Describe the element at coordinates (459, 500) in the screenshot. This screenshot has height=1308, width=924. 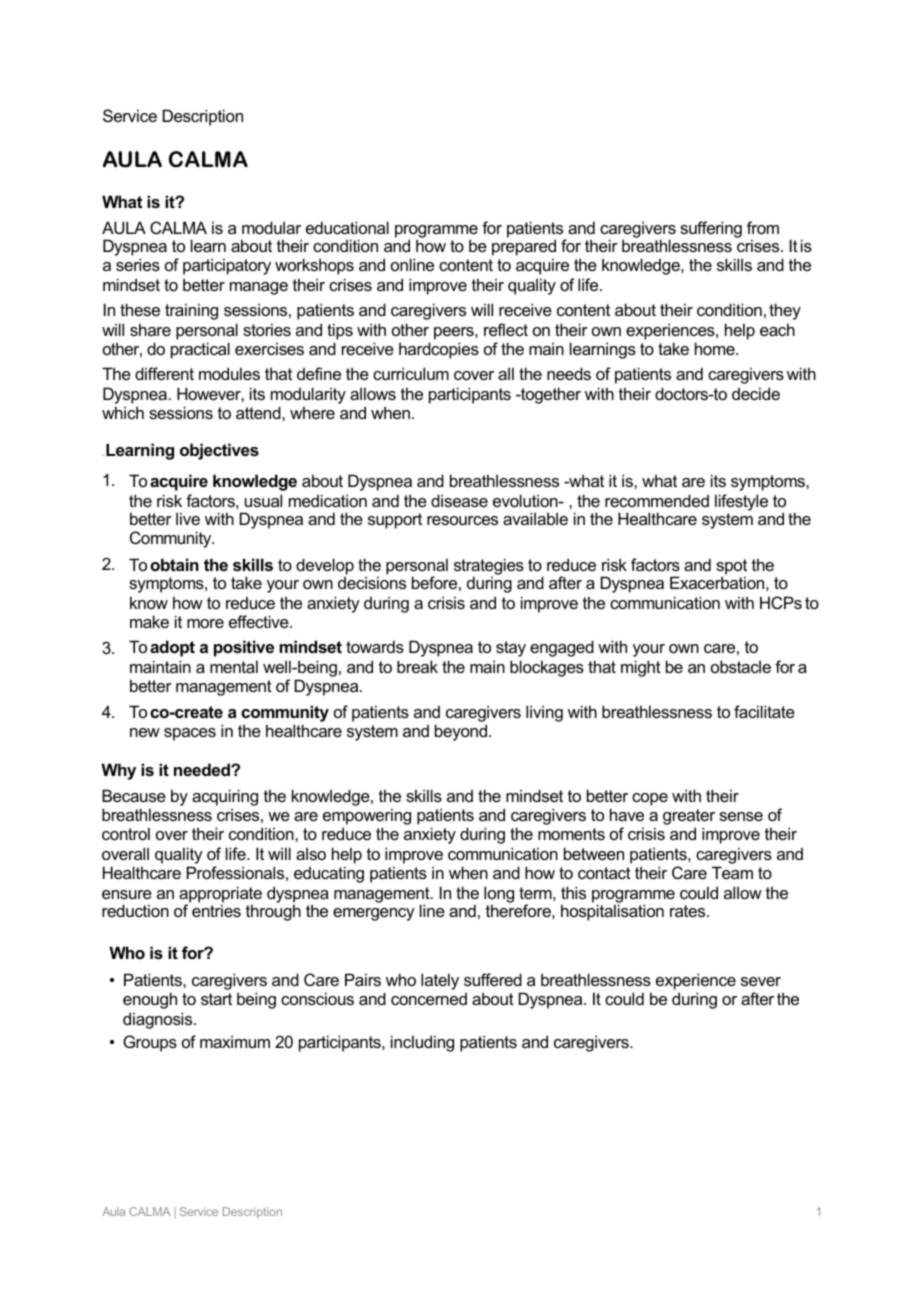
I see `disease` at that location.
